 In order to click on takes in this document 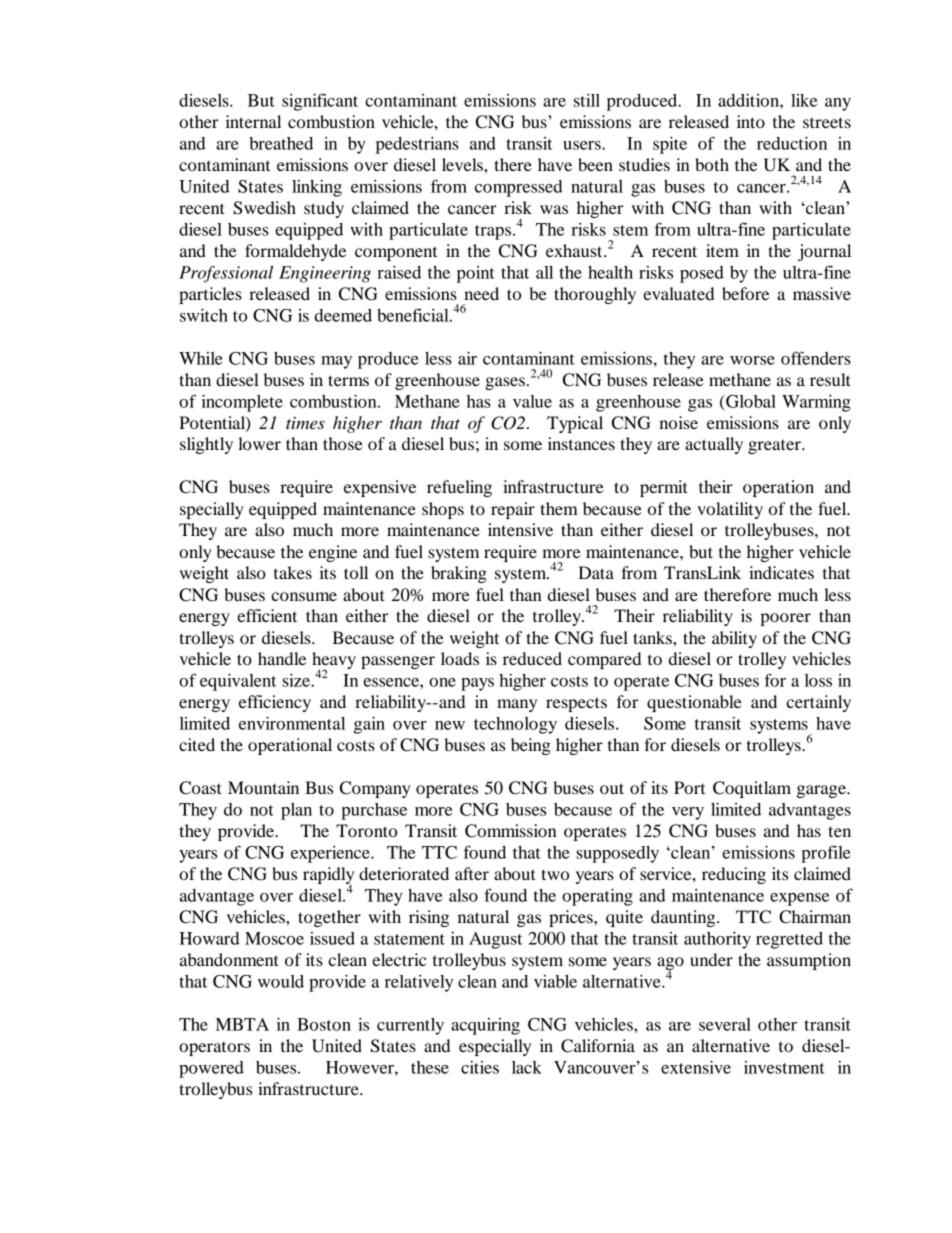, I will do `click(293, 572)`.
